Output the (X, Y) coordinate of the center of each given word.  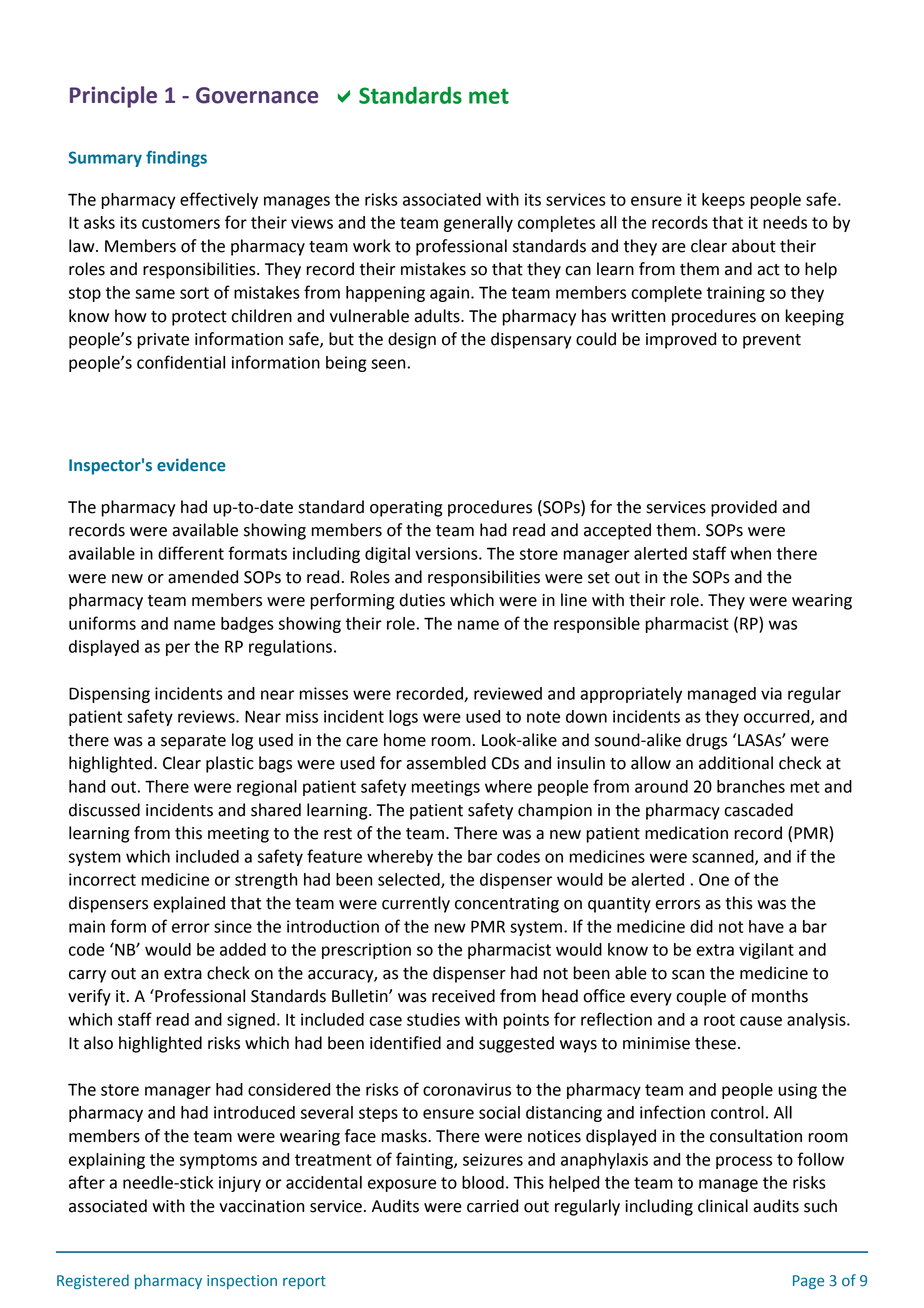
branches (751, 786)
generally (478, 224)
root (719, 1020)
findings (176, 158)
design (412, 340)
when (750, 553)
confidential (181, 362)
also (98, 1043)
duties (422, 600)
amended (203, 577)
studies (433, 1019)
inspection (242, 1282)
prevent (772, 341)
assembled (446, 763)
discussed (104, 810)
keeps (723, 201)
